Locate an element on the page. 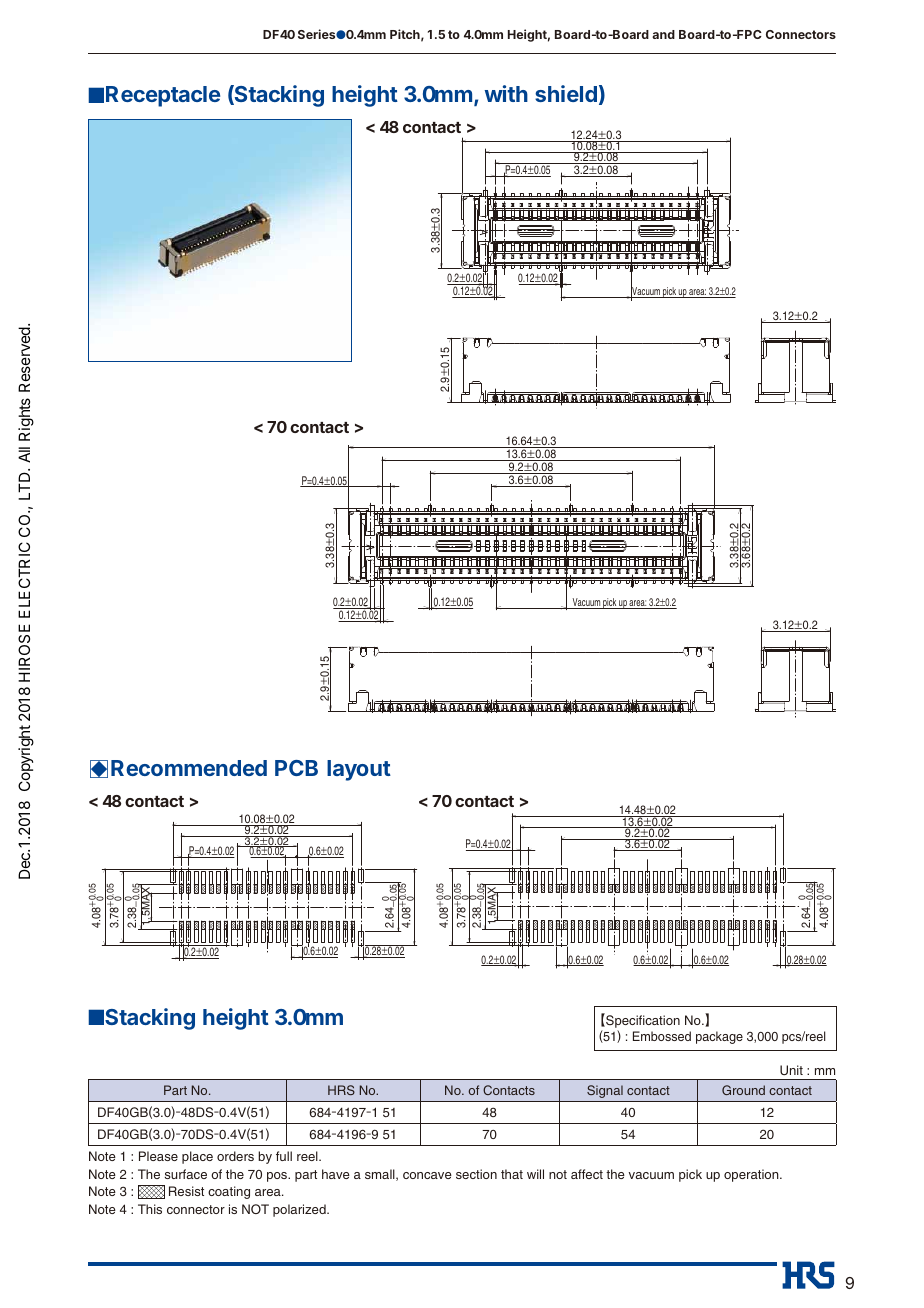 This document has height=1308, width=924. with is located at coordinates (506, 93).
